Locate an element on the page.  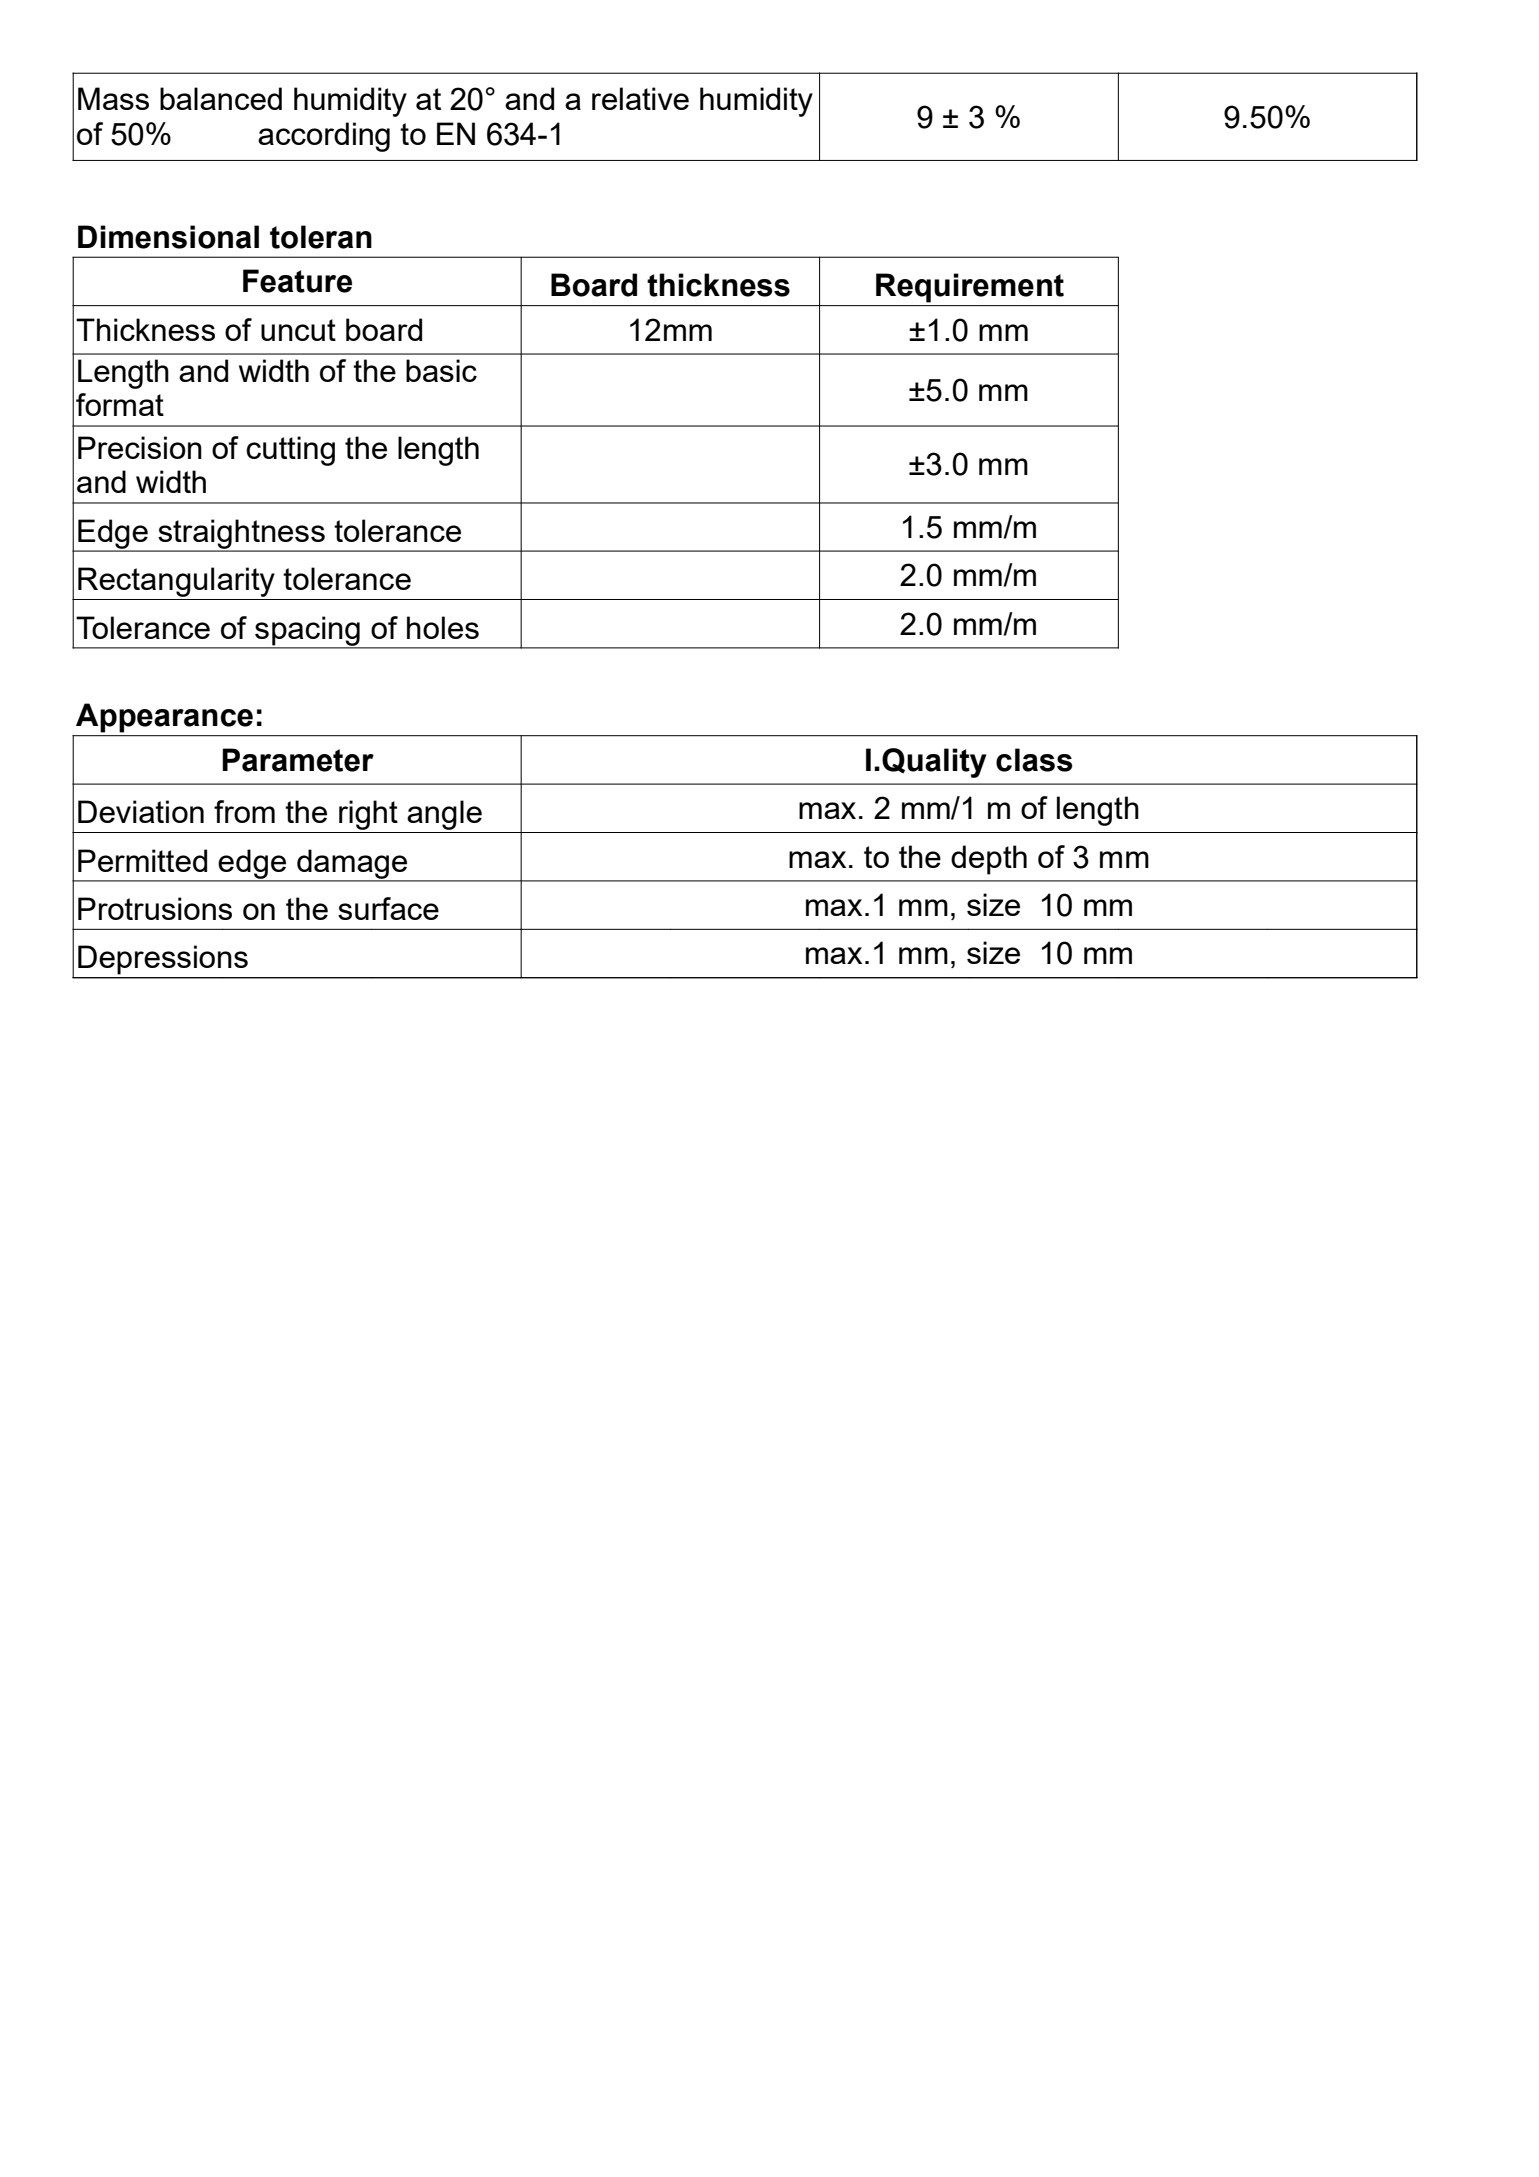
Protrusions is located at coordinates (155, 908).
